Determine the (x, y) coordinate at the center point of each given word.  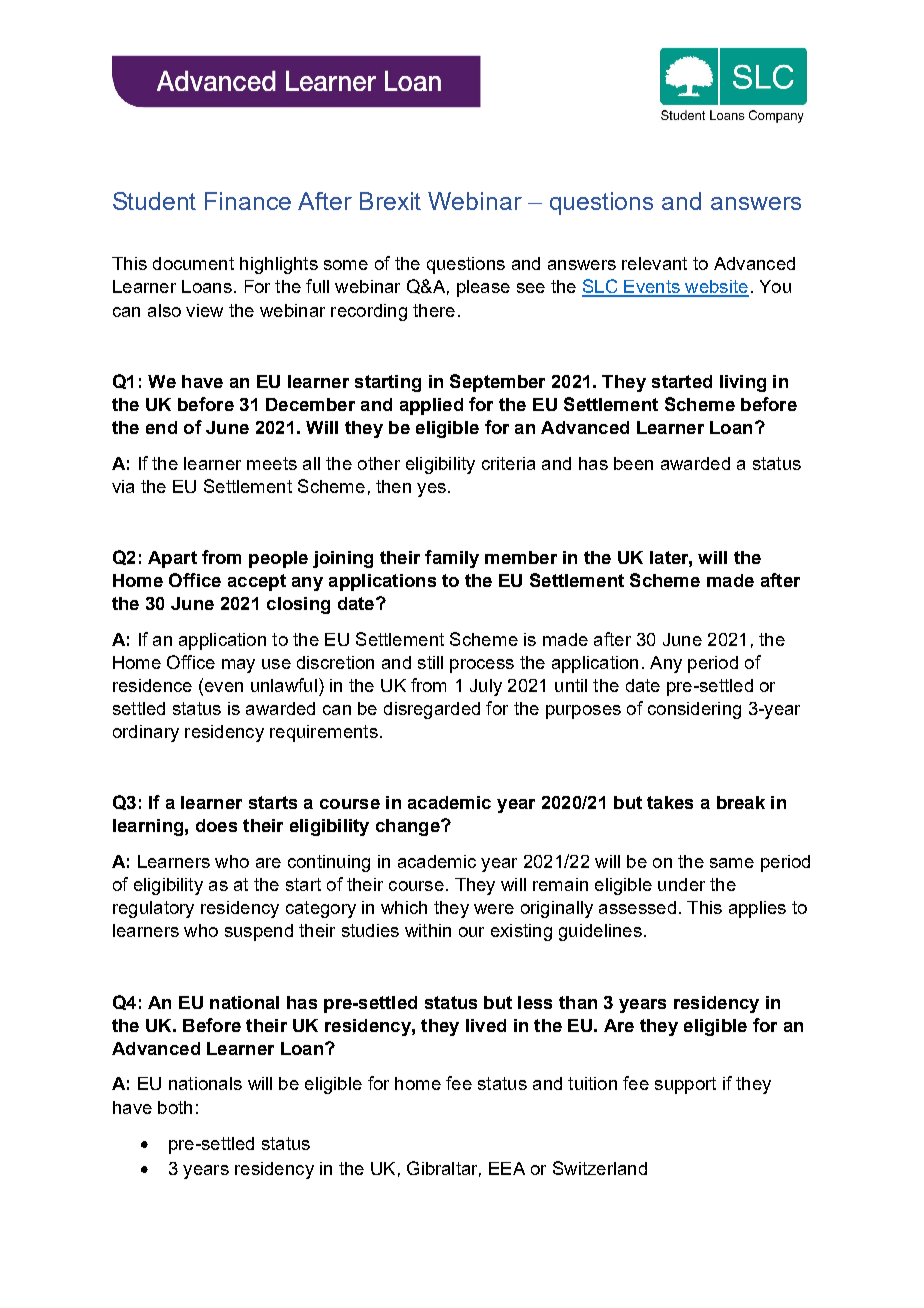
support (685, 1085)
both (175, 1107)
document (193, 263)
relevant (654, 263)
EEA (507, 1168)
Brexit (390, 201)
